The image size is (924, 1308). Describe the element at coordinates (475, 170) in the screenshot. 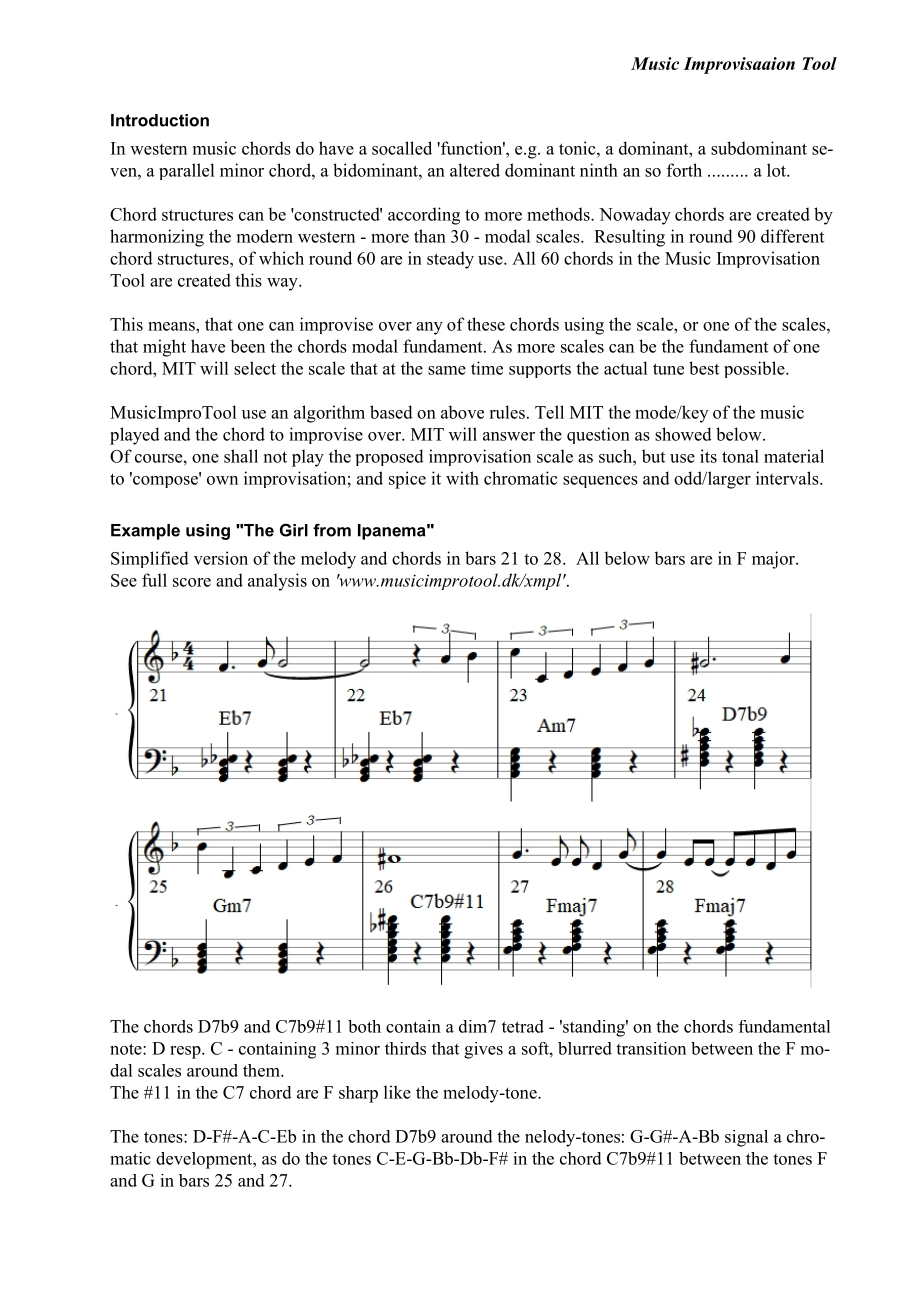

I see `altered` at that location.
